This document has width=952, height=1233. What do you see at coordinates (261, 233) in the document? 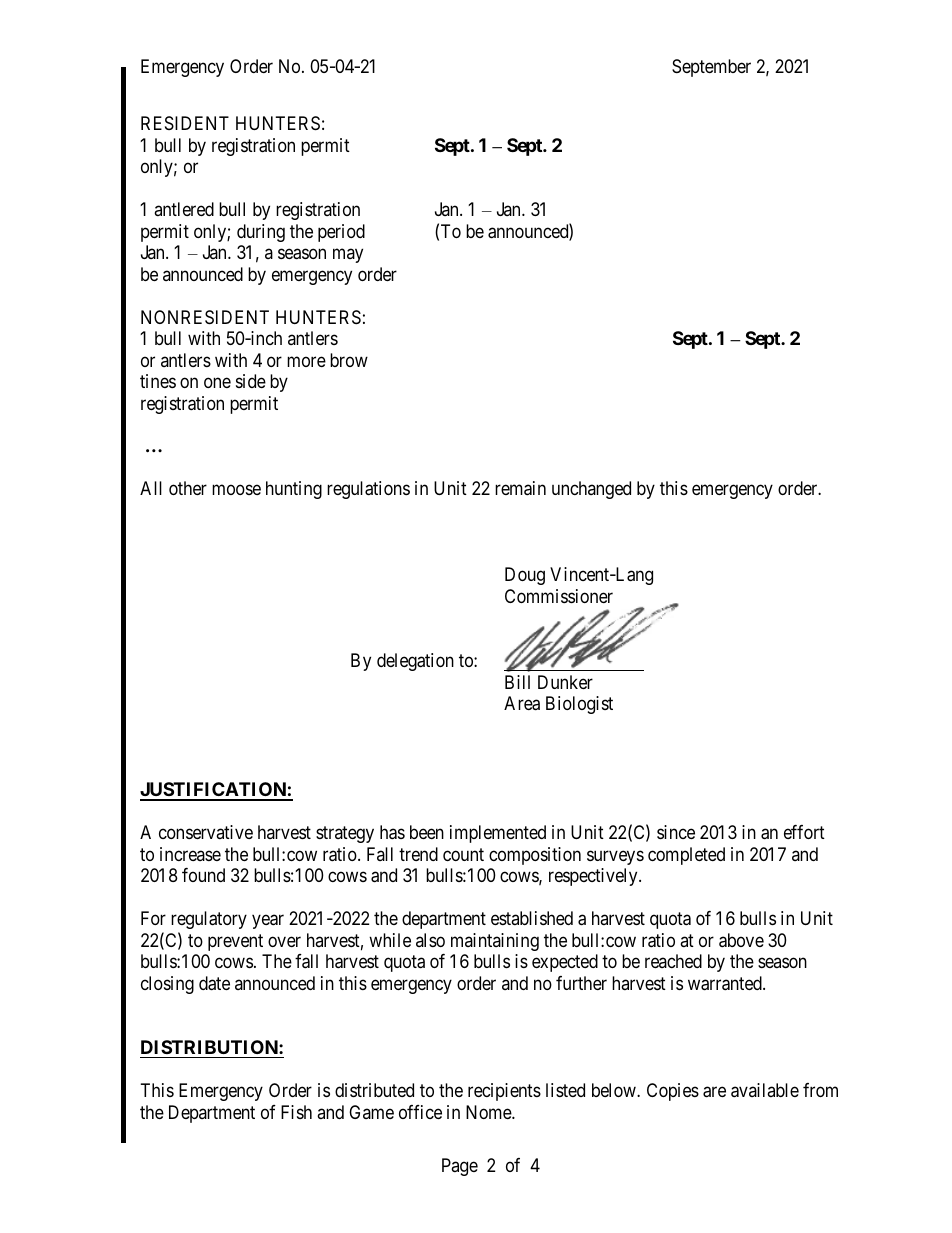
I see `during` at bounding box center [261, 233].
